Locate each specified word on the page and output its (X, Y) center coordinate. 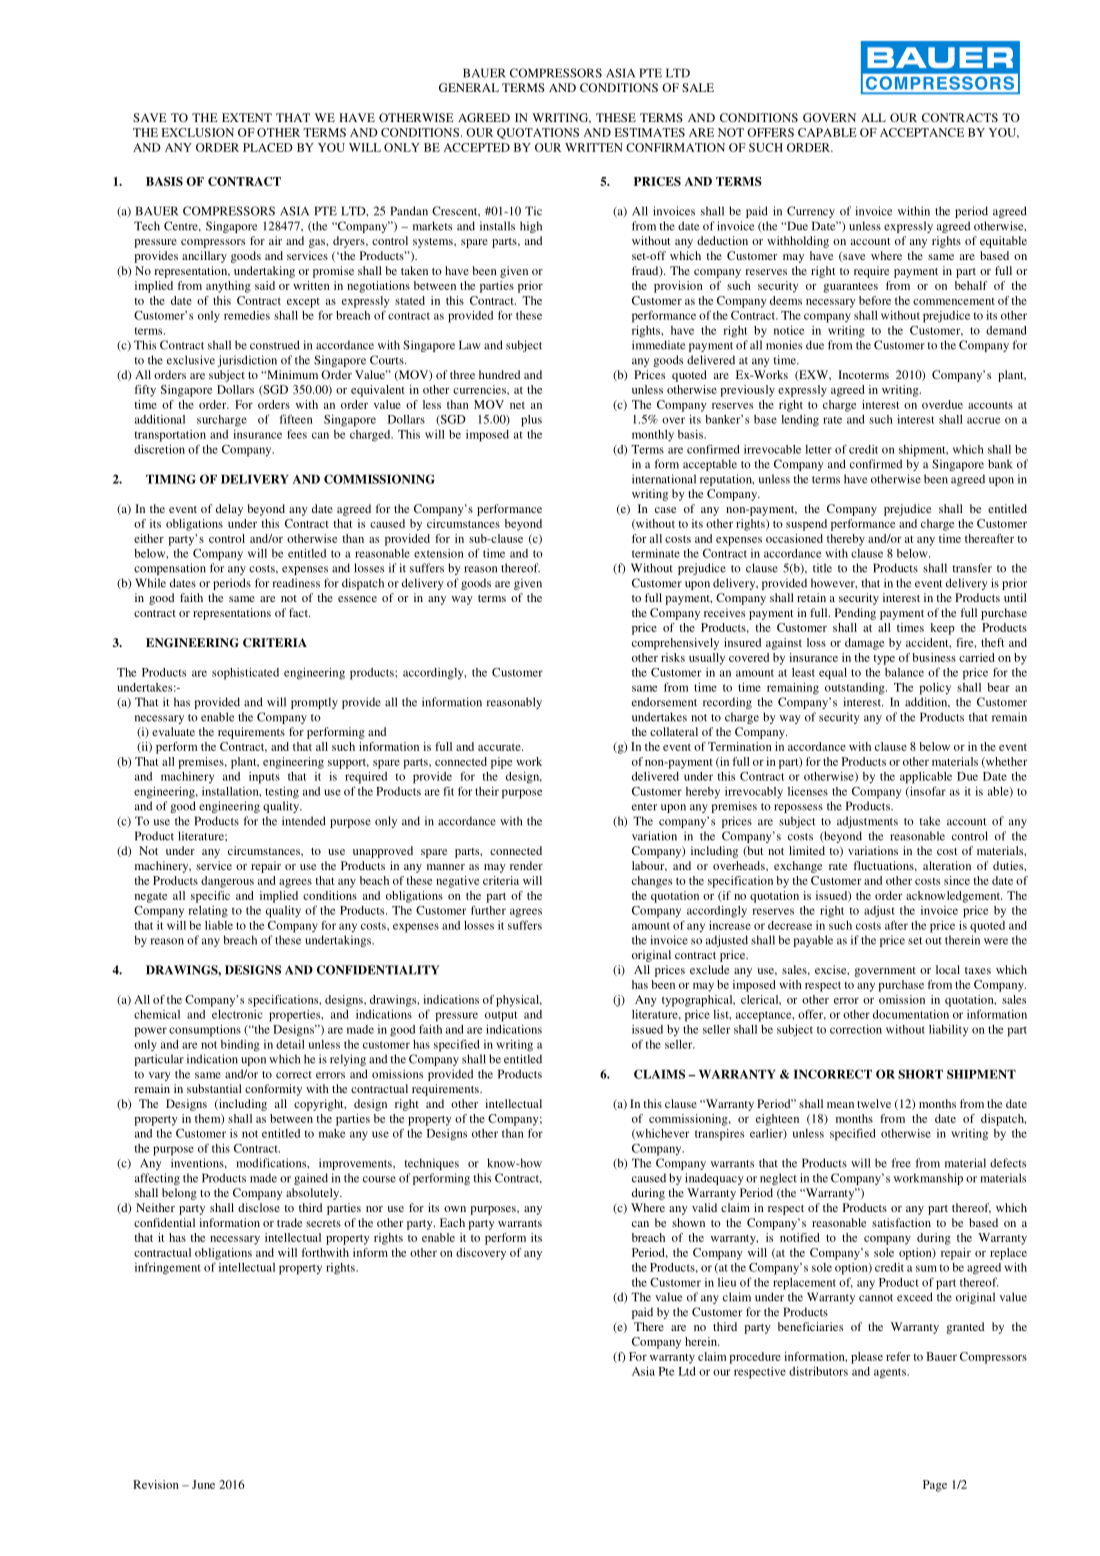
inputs (264, 778)
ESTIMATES (649, 132)
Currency (811, 212)
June (203, 1484)
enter (644, 807)
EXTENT (247, 117)
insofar (927, 792)
